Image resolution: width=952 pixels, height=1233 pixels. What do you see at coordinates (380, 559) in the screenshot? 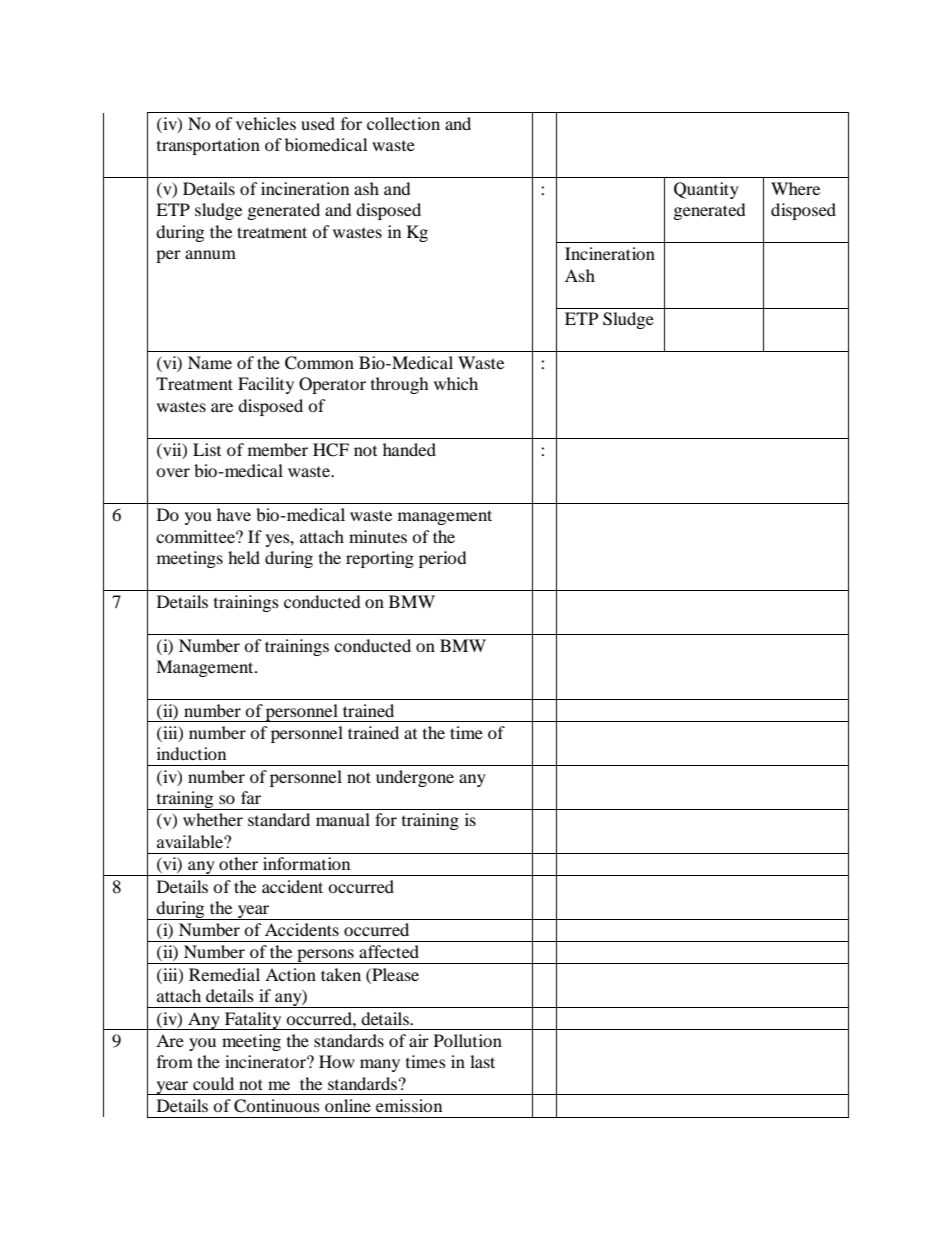
I see `reporting` at bounding box center [380, 559].
